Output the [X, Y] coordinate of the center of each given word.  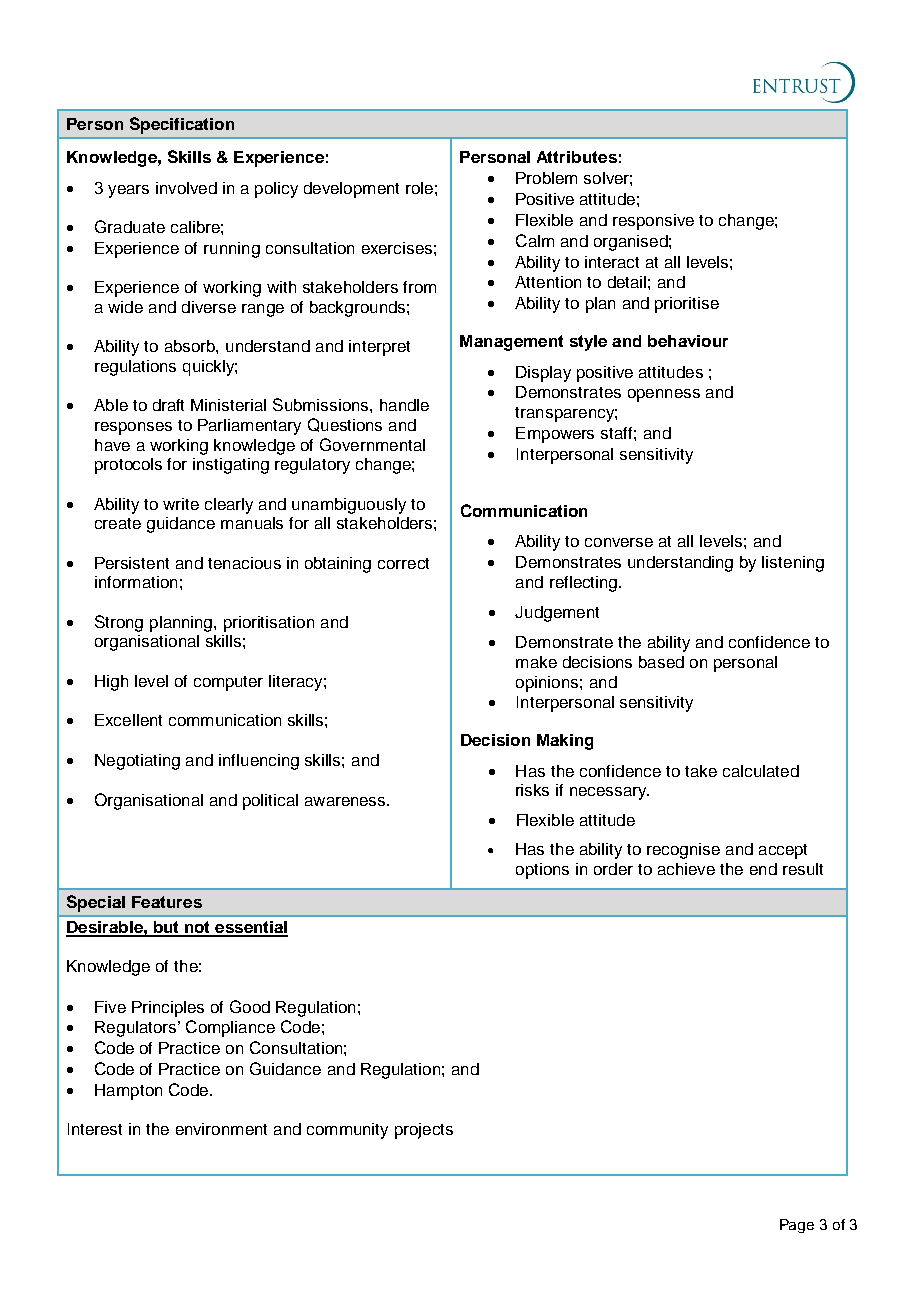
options [542, 871]
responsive [653, 222]
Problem [546, 178]
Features [167, 902]
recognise [683, 851]
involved [186, 188]
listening [793, 564]
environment [221, 1129]
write [181, 504]
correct [403, 563]
